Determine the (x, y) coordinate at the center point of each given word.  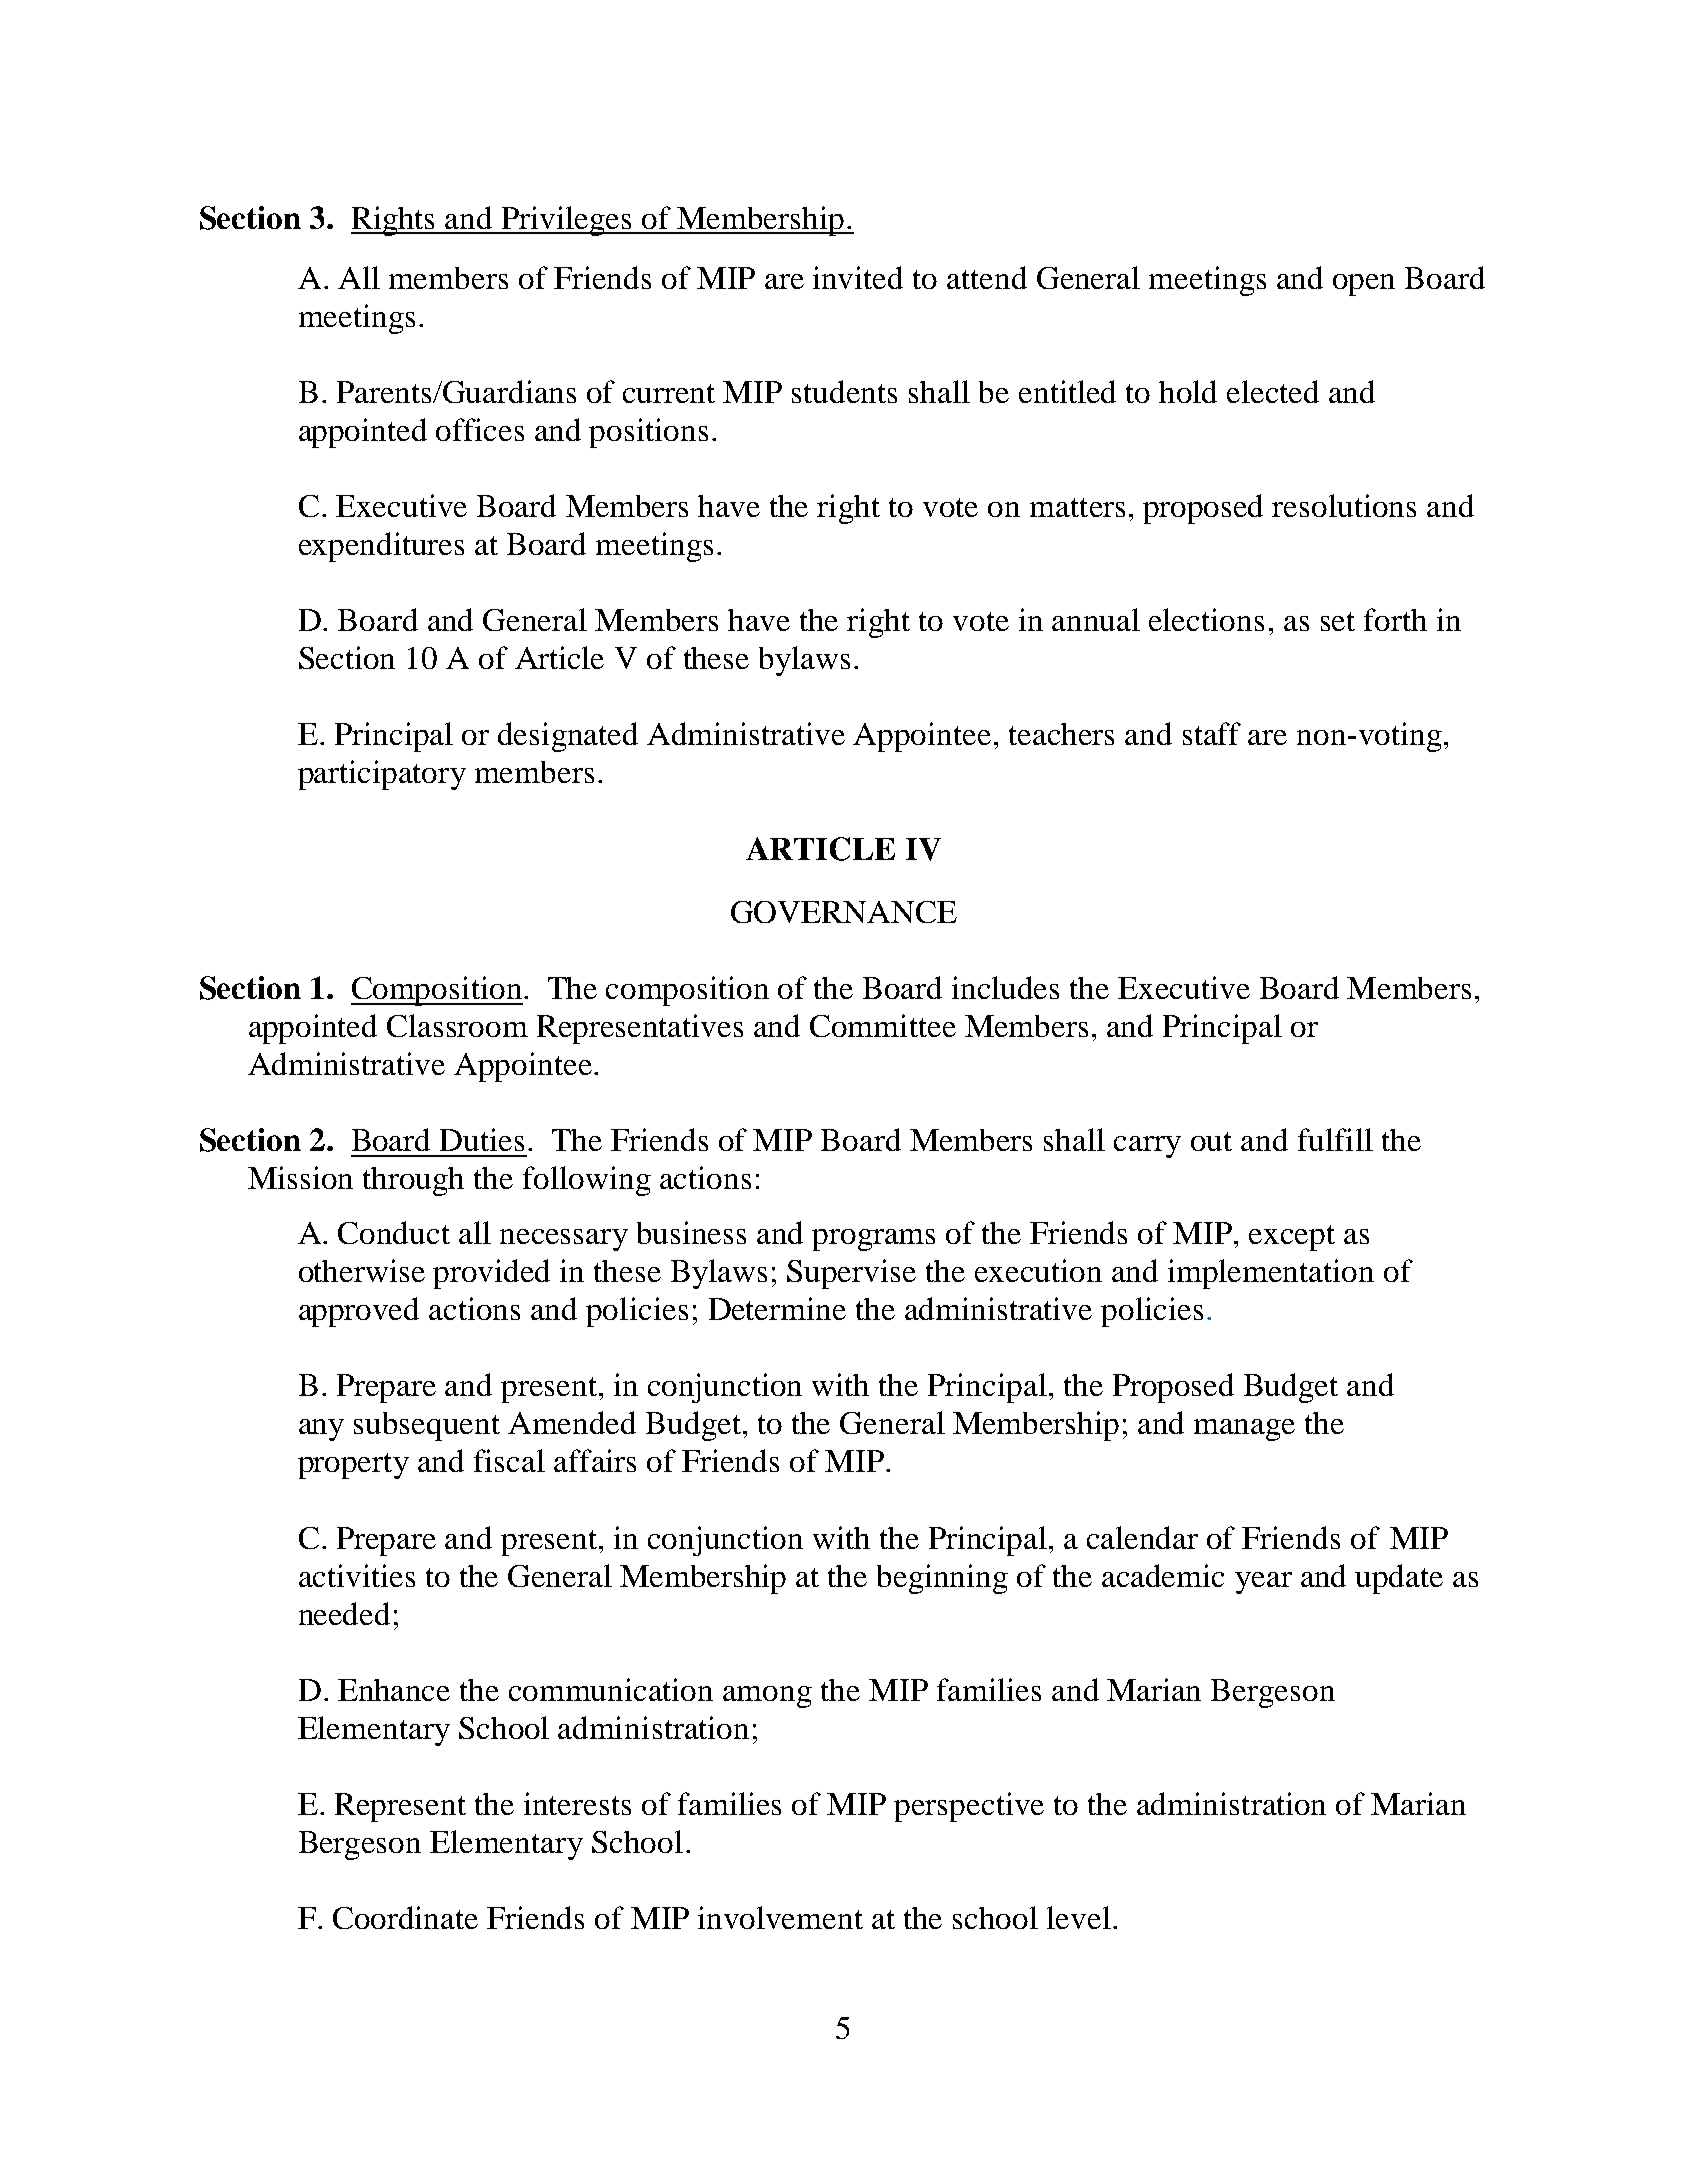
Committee (883, 1025)
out (1211, 1141)
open (1364, 285)
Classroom (457, 1025)
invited (858, 277)
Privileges (567, 221)
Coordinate (405, 1917)
